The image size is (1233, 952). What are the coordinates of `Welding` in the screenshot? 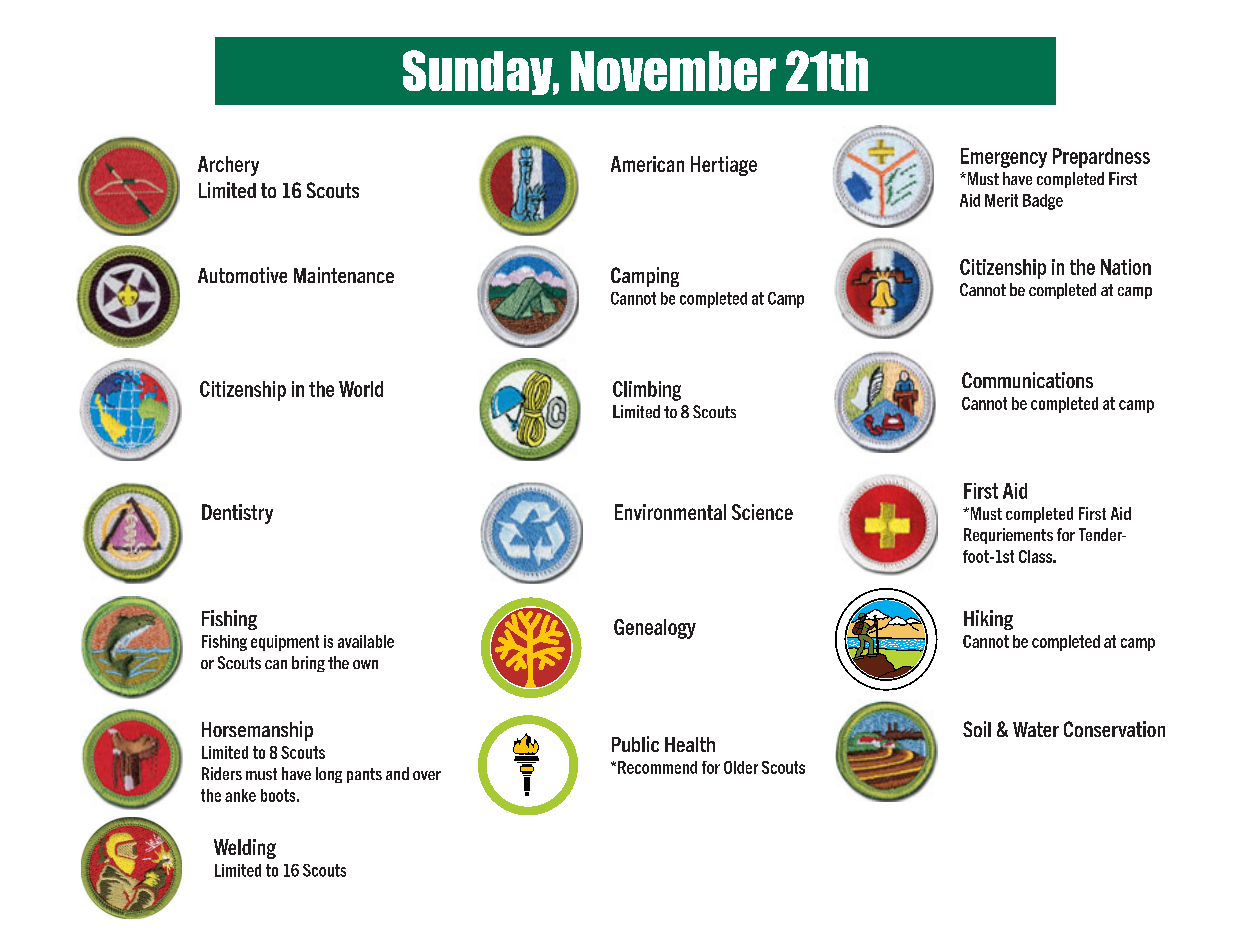 It's located at (245, 849).
